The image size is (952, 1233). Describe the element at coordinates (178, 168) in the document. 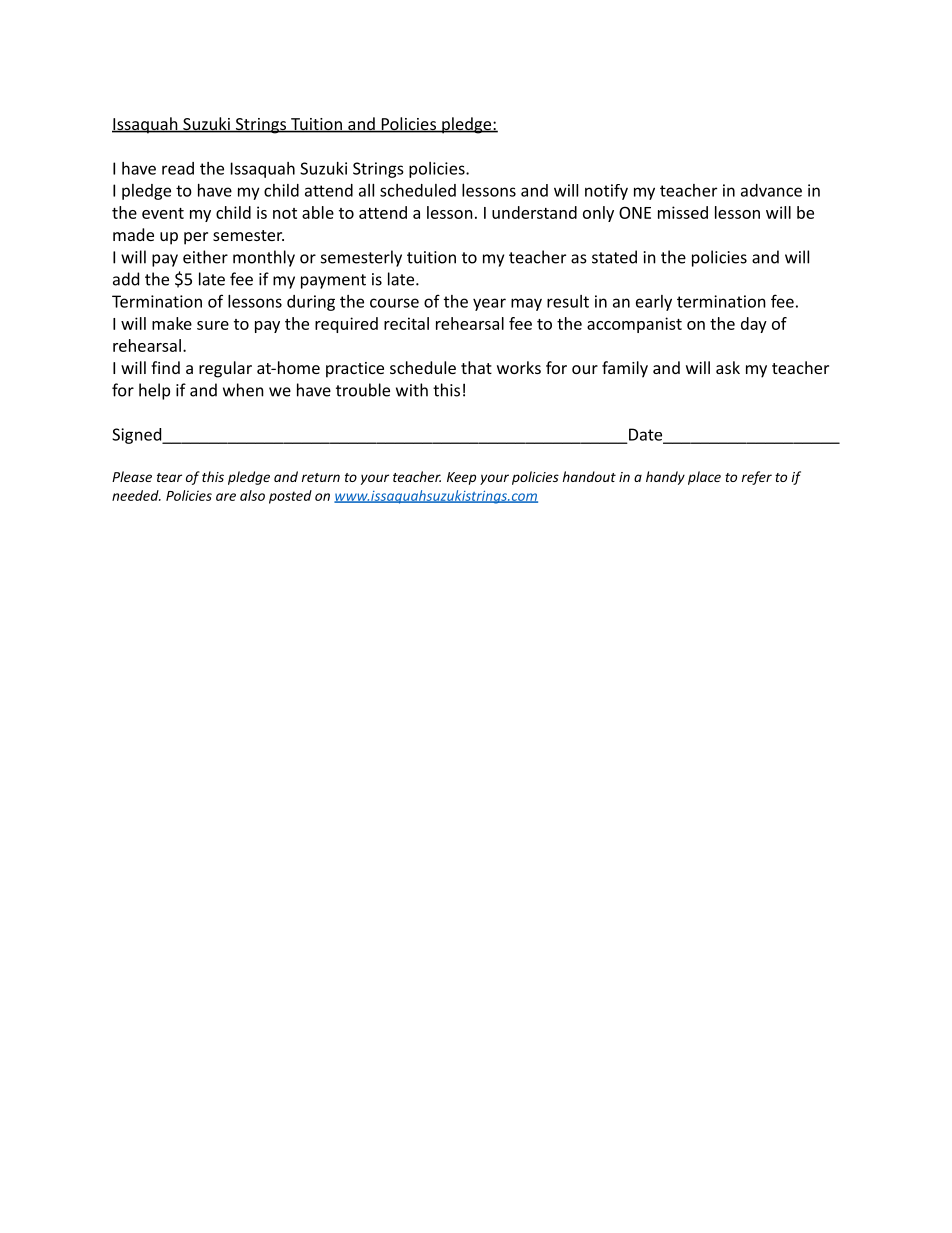

I see `read` at that location.
